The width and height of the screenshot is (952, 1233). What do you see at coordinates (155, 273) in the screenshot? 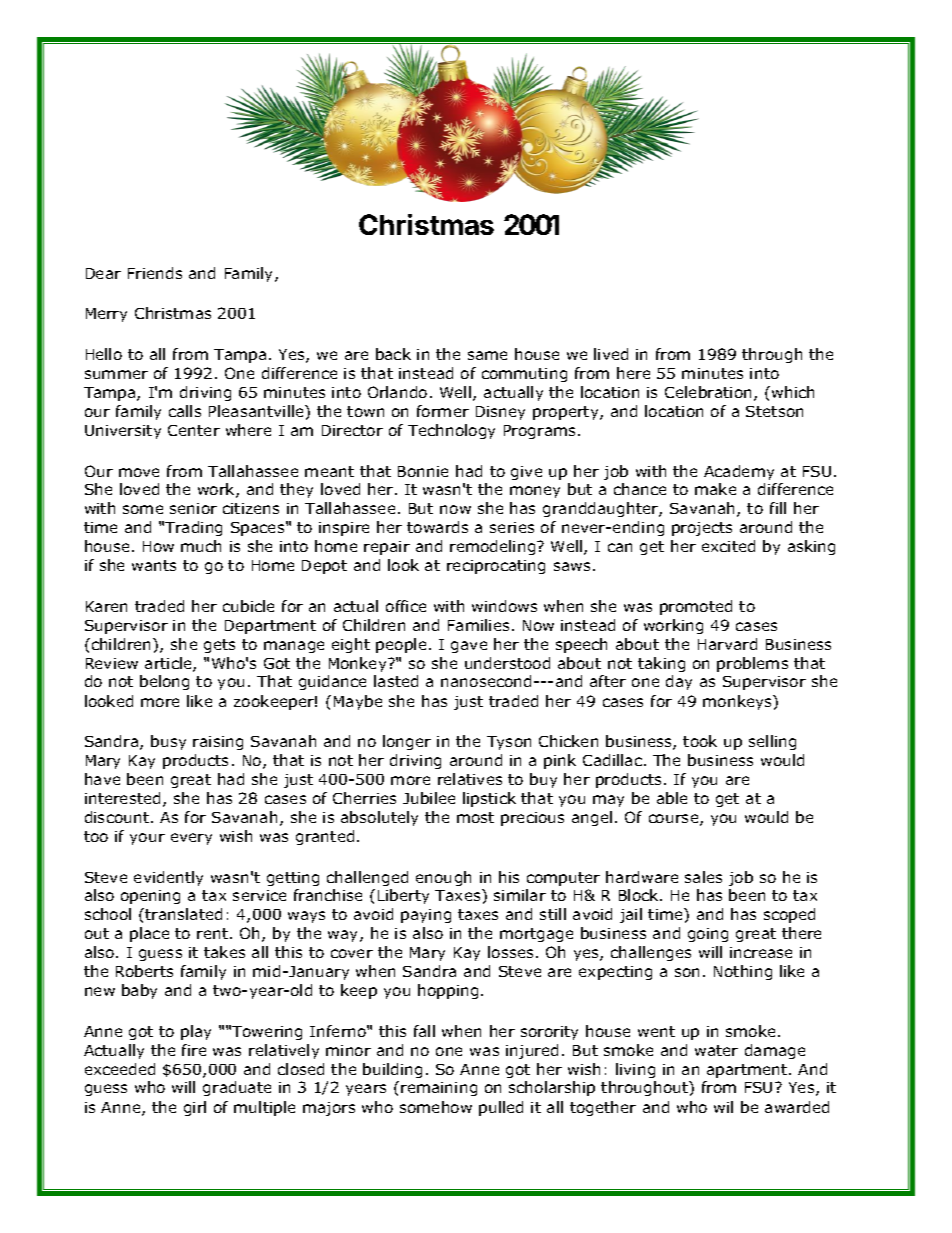
I see `Friends` at bounding box center [155, 273].
